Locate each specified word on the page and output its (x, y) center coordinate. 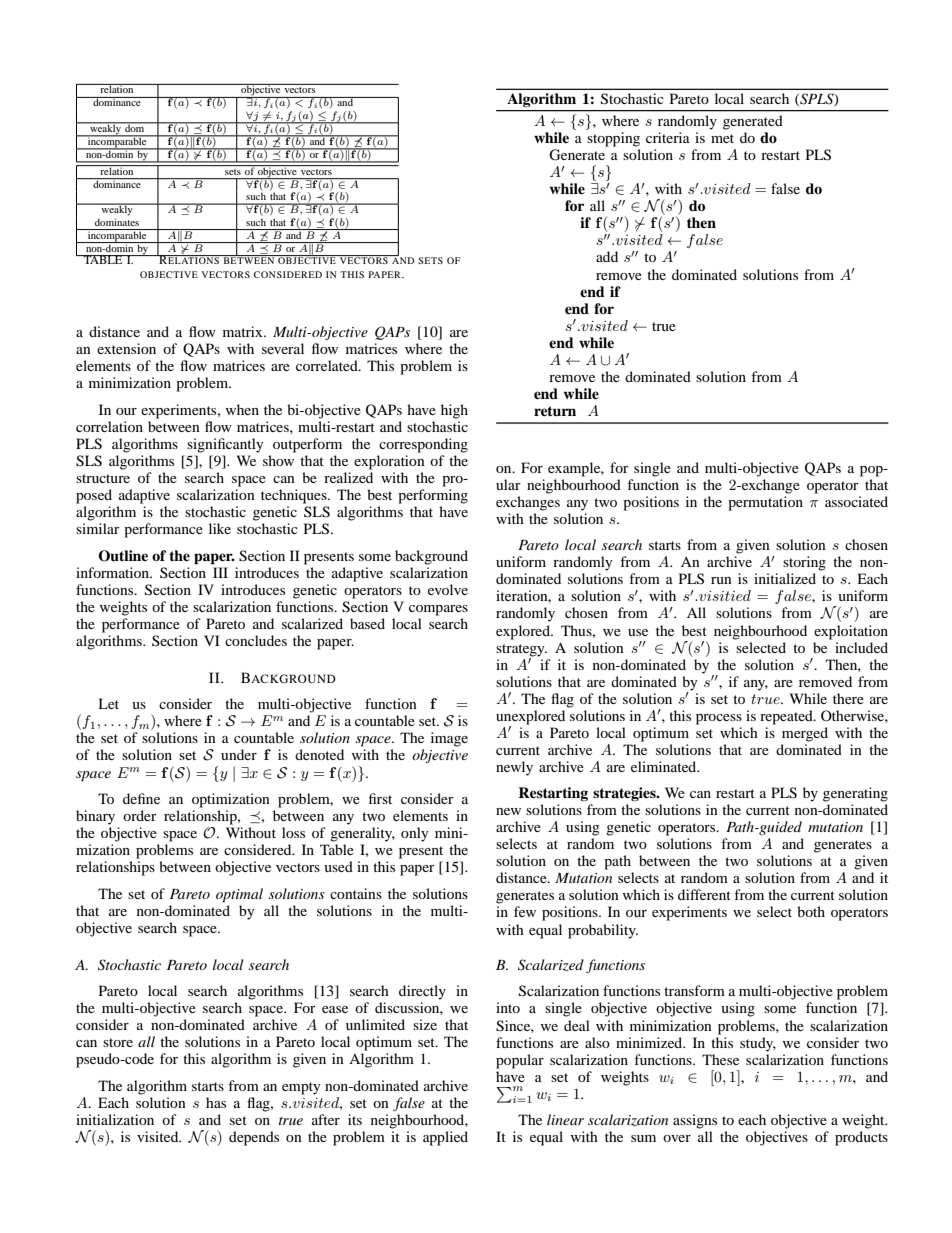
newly (514, 768)
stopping (613, 139)
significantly (225, 445)
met (722, 138)
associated (856, 501)
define (141, 798)
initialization (115, 1119)
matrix (244, 331)
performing (433, 496)
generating (855, 794)
